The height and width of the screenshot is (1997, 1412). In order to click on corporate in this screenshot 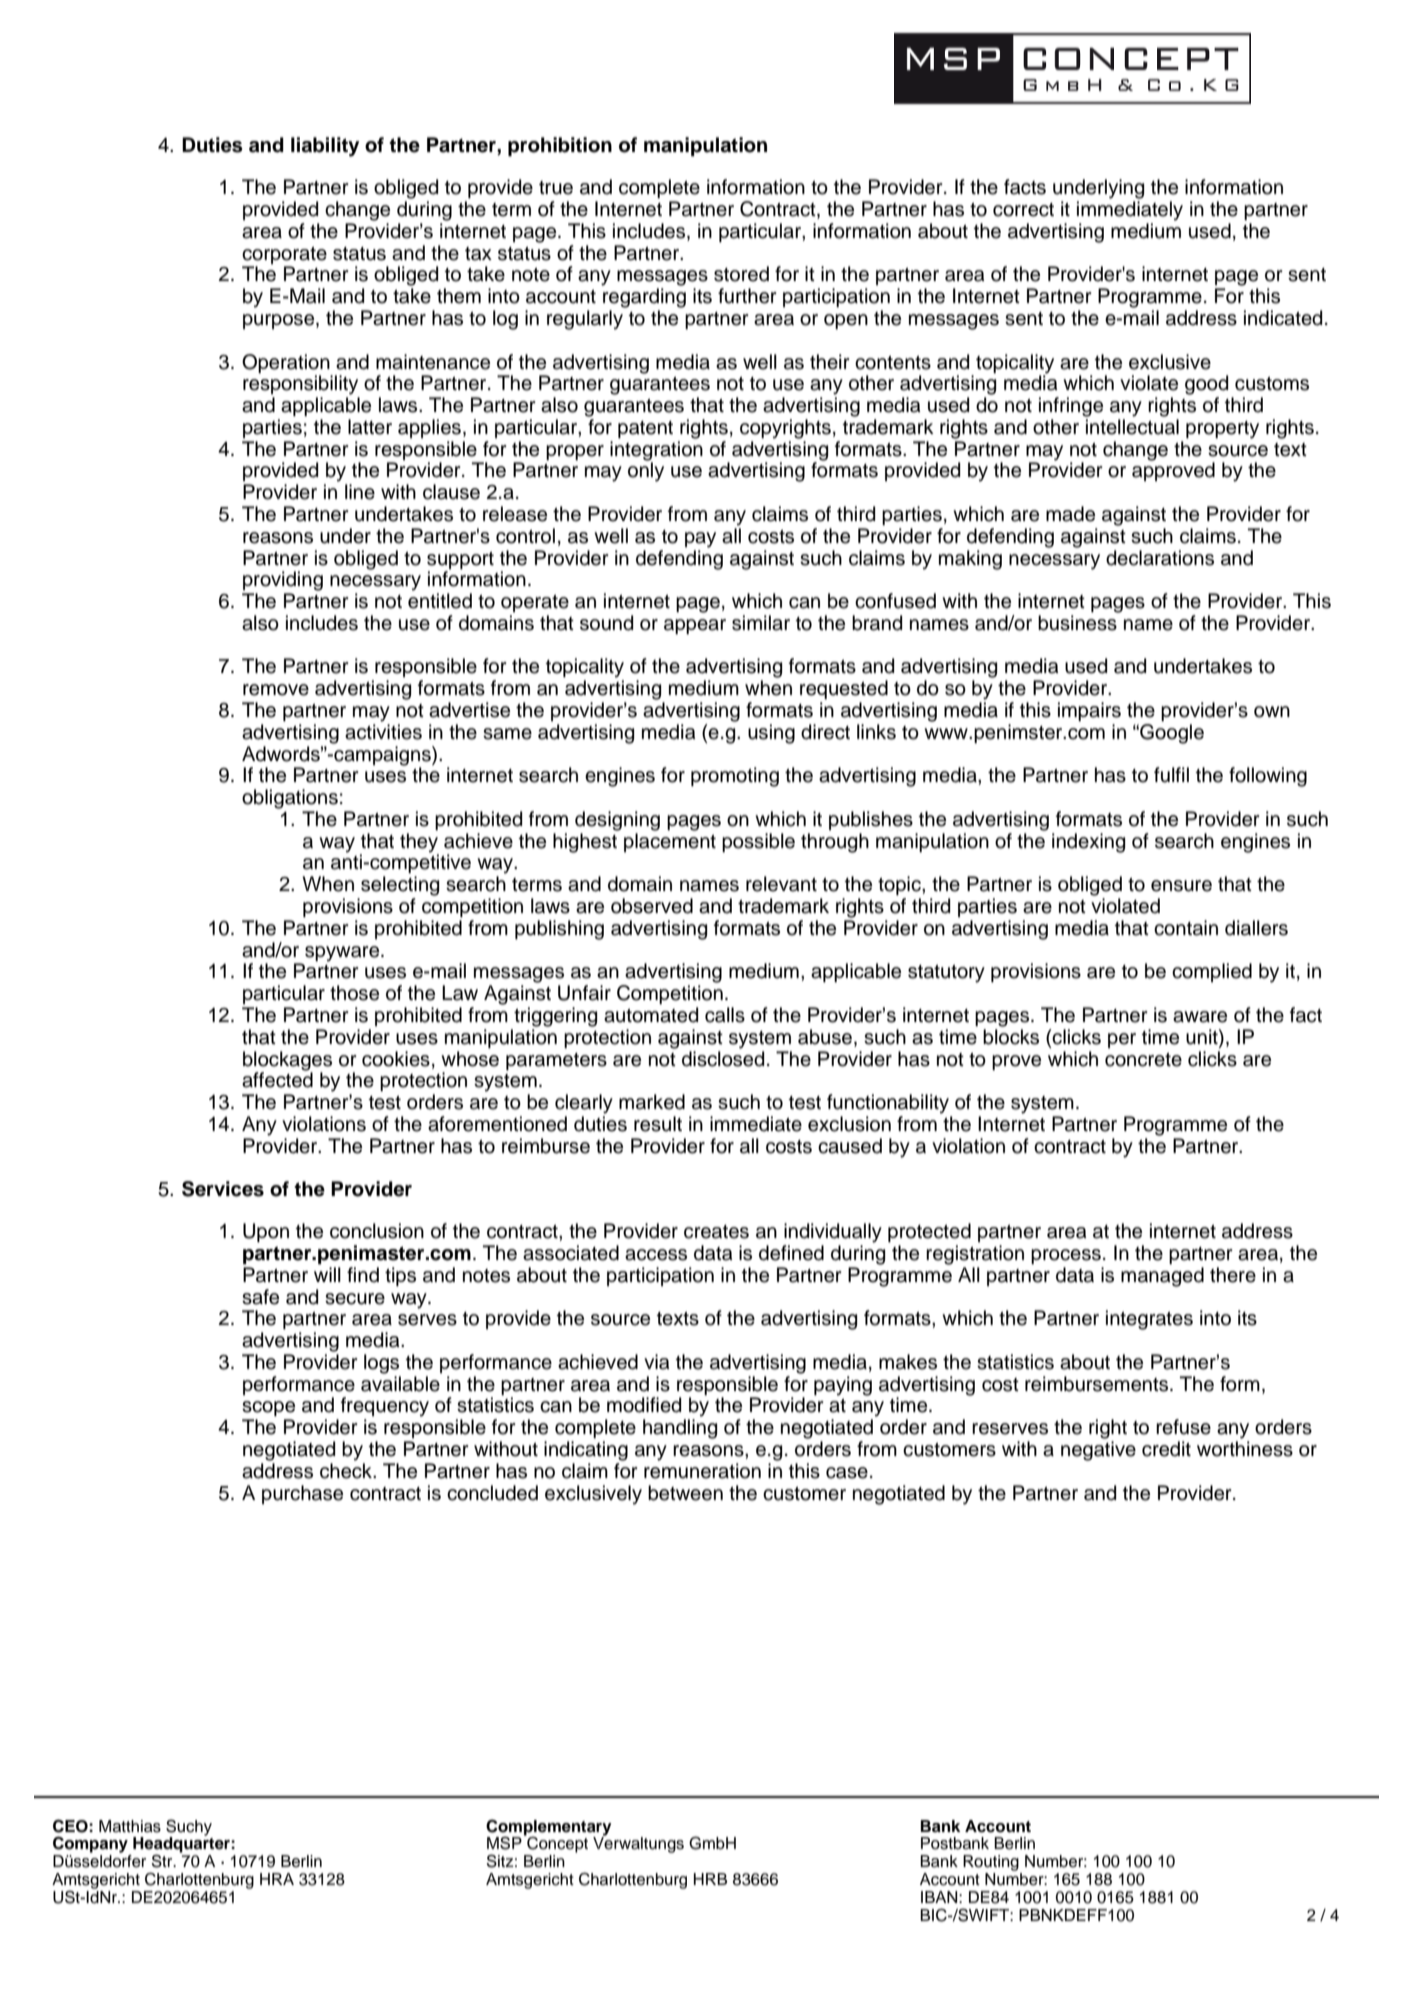, I will do `click(284, 255)`.
